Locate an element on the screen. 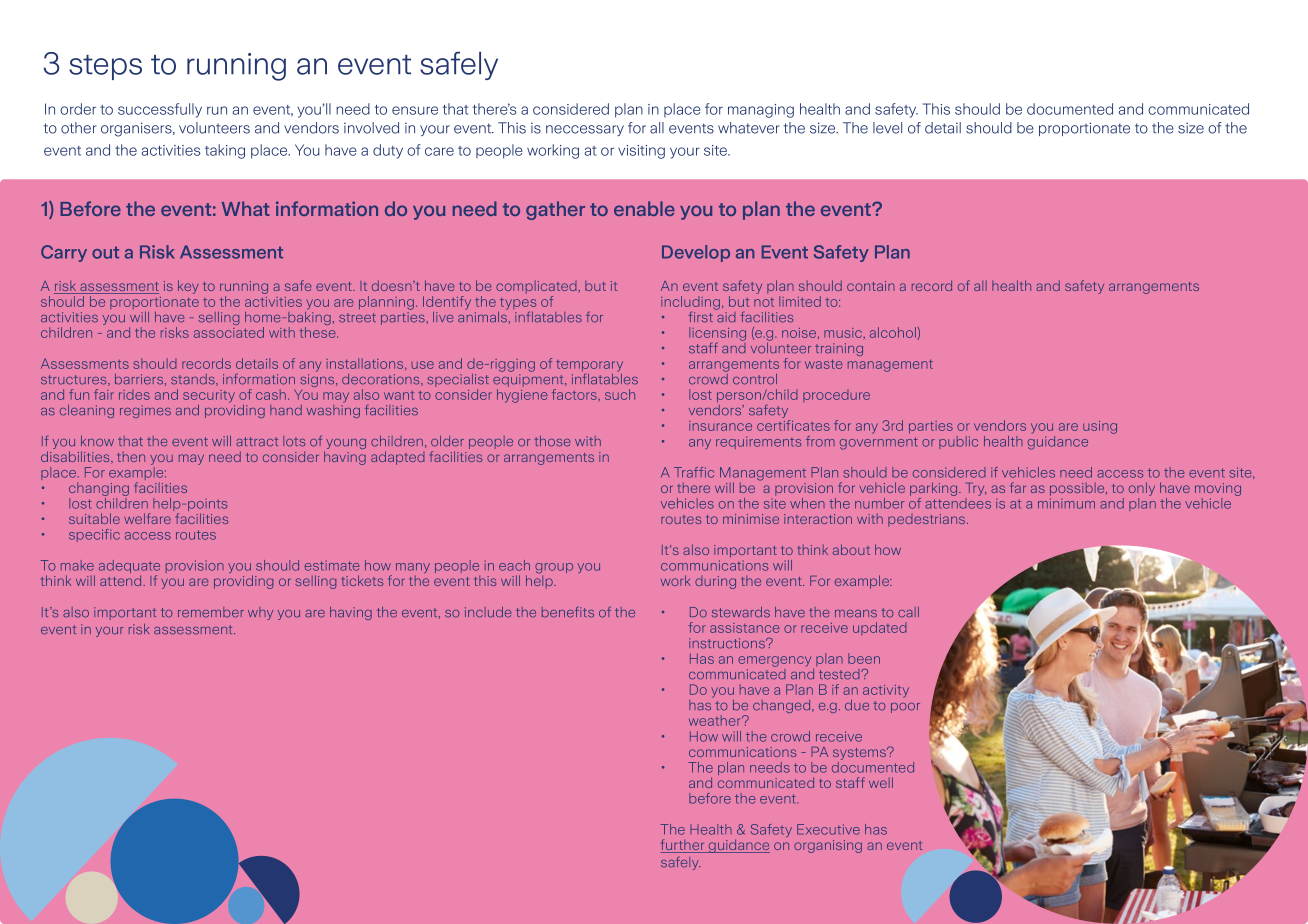 The width and height of the screenshot is (1308, 924). further is located at coordinates (684, 846).
